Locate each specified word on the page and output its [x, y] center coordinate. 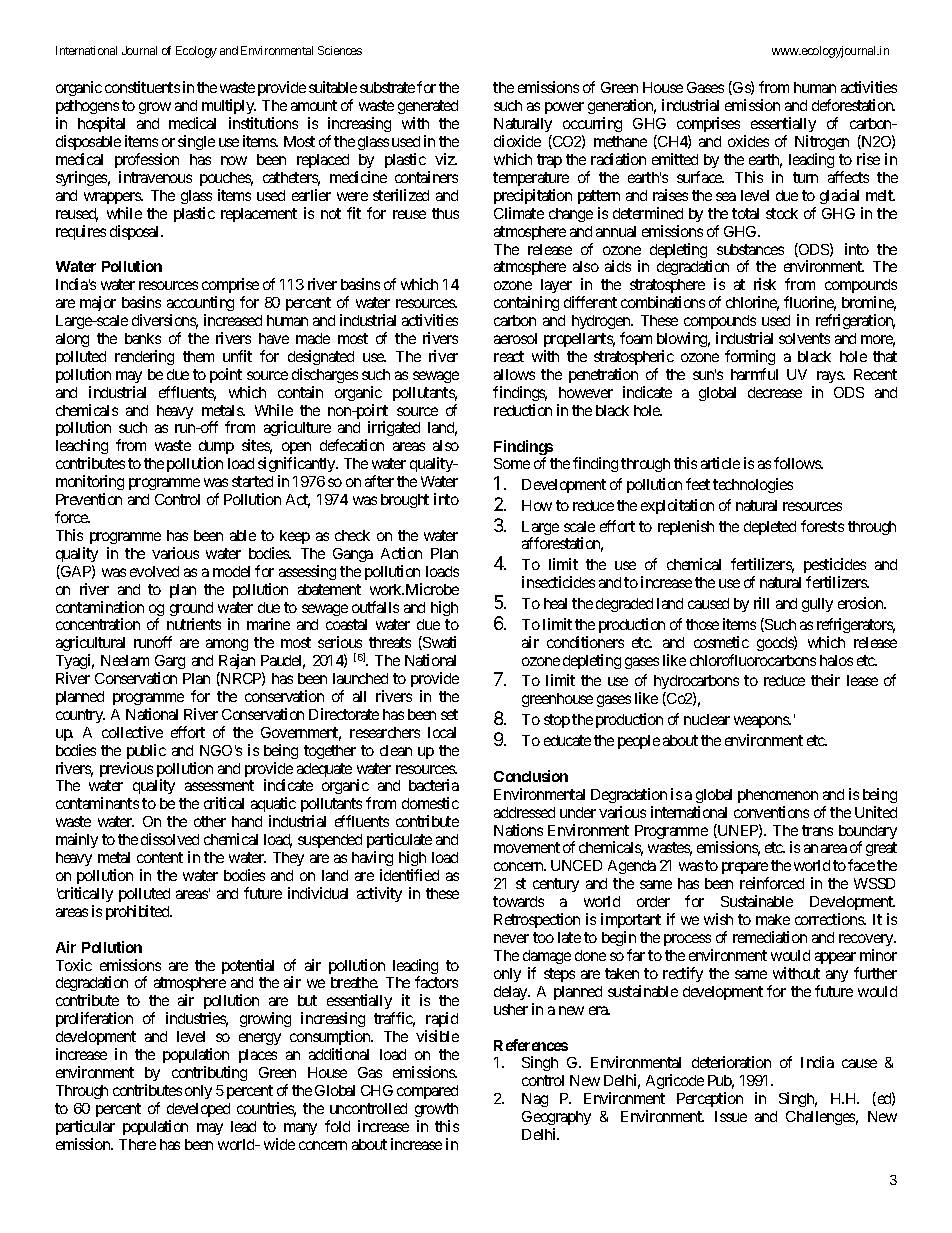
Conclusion [531, 776]
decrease [775, 392]
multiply [229, 106]
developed [198, 1110]
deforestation [853, 105]
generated [428, 107]
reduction [523, 410]
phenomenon [778, 796]
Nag [535, 1100]
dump [216, 449]
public [146, 751]
